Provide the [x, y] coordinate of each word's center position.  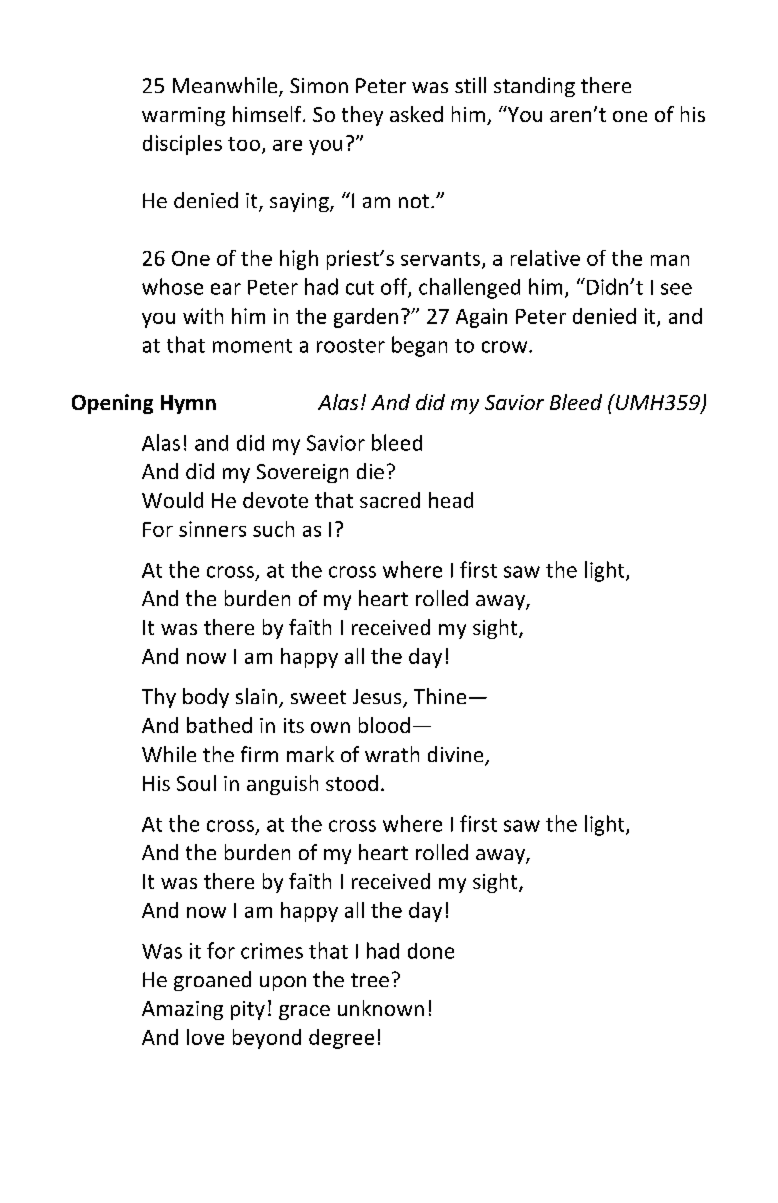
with [203, 316]
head [451, 500]
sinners [212, 529]
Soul [196, 783]
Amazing [182, 1010]
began [419, 346]
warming [183, 116]
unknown [381, 1008]
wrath [392, 754]
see [676, 289]
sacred [390, 500]
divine [457, 755]
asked [416, 114]
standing [534, 87]
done [431, 951]
